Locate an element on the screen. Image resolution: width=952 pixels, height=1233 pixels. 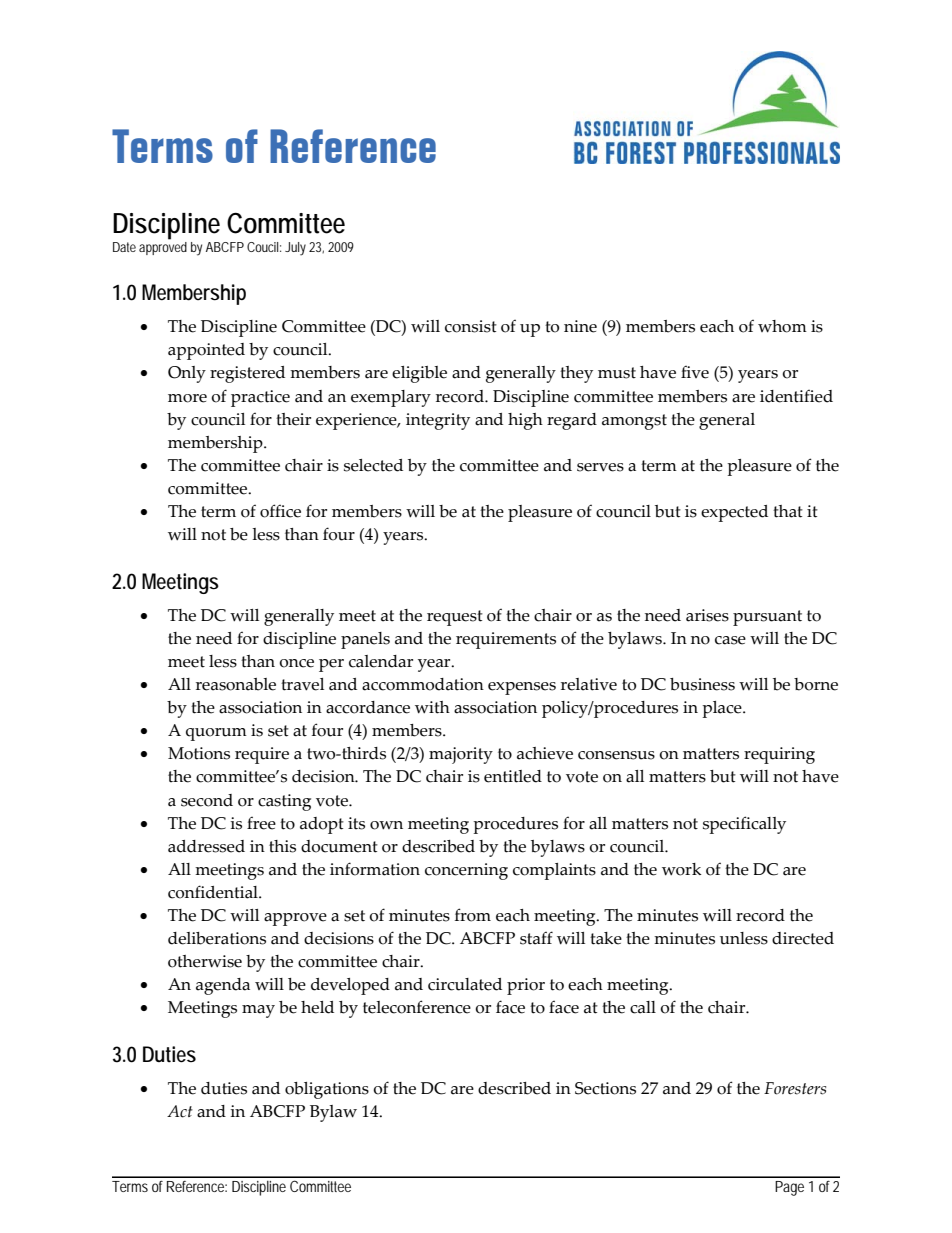
office is located at coordinates (280, 511).
